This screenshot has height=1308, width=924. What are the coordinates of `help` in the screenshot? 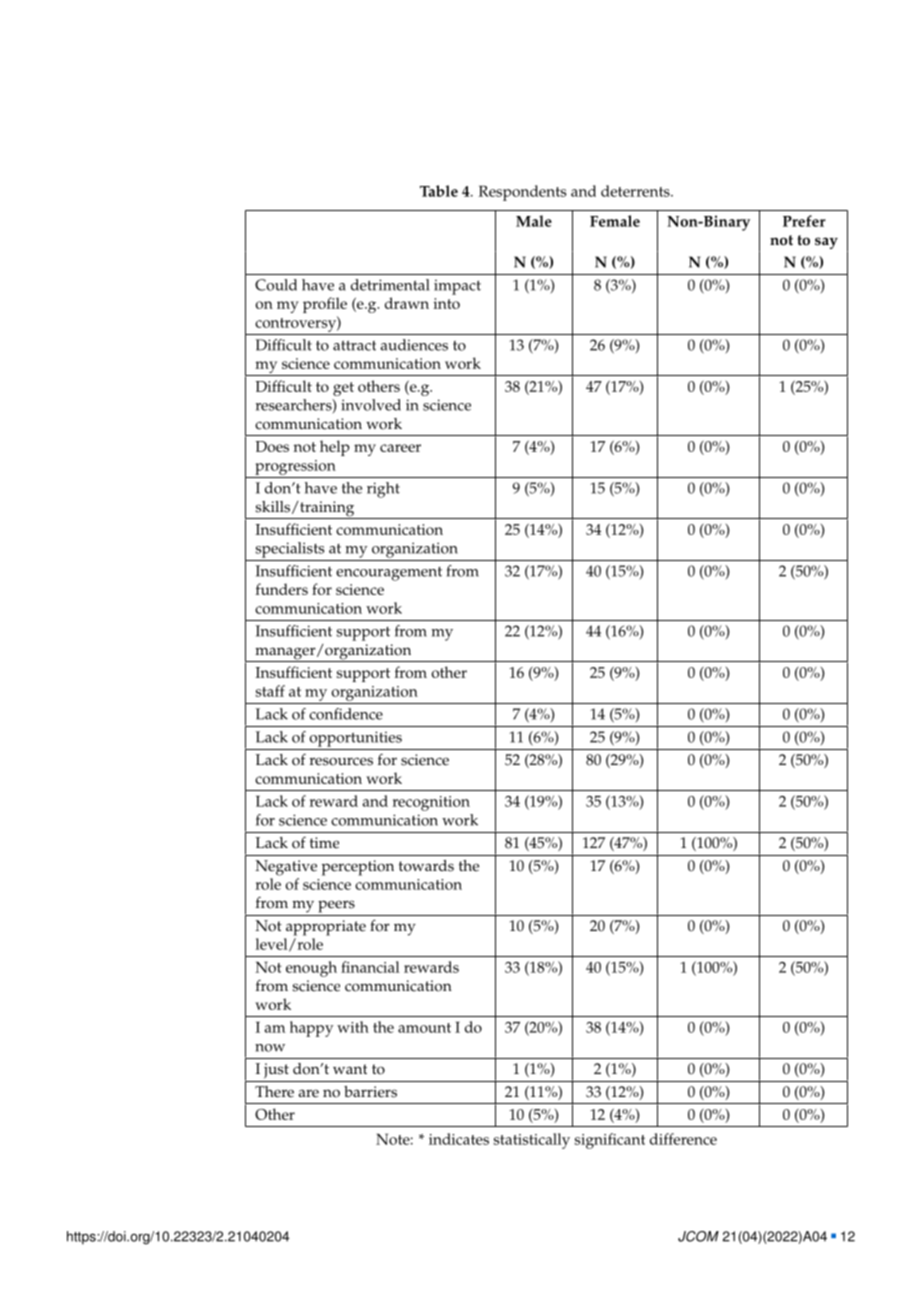 It's located at (335, 448).
